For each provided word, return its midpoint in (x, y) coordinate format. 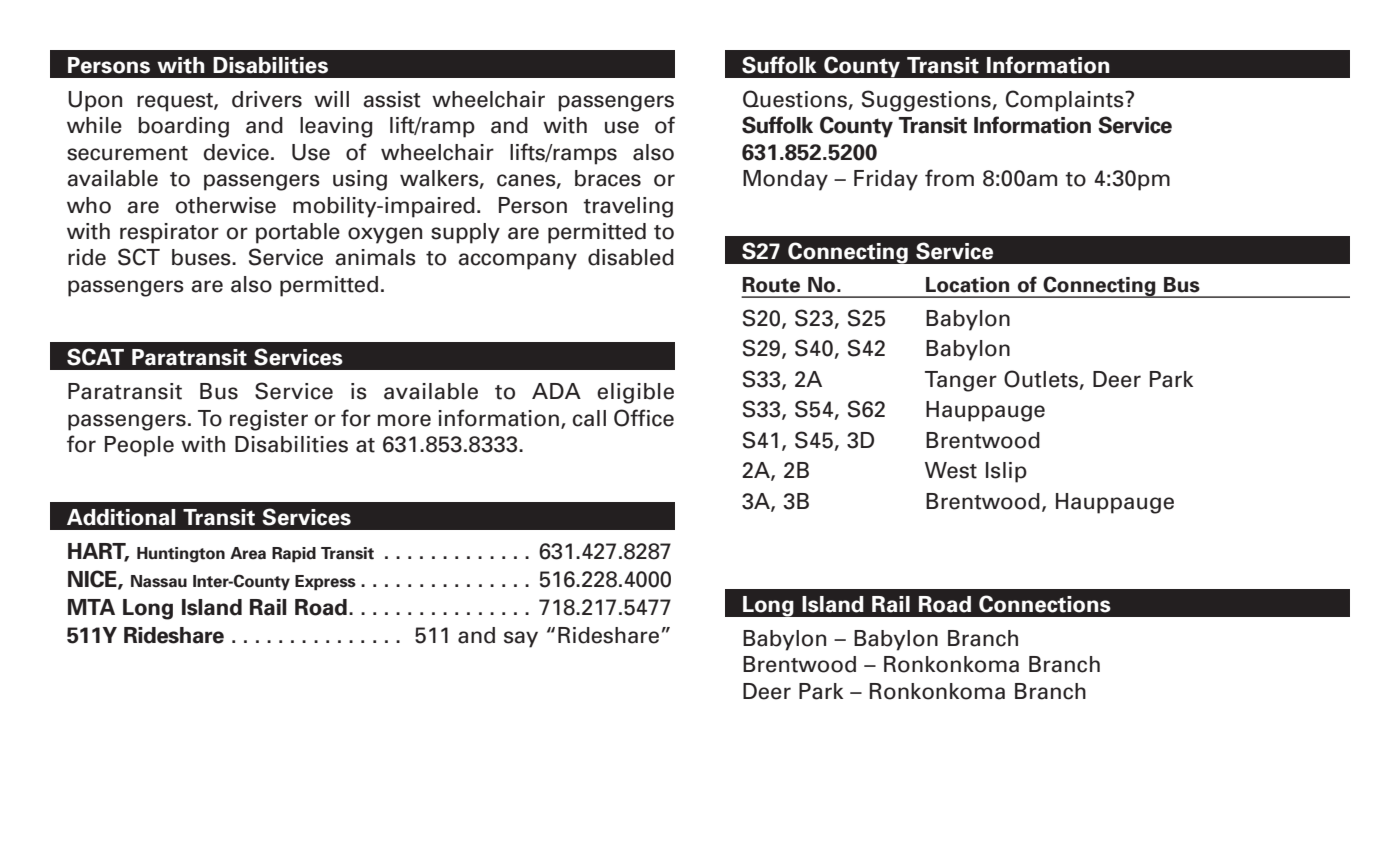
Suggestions (926, 101)
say (521, 639)
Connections (1045, 604)
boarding (183, 127)
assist (392, 99)
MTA (91, 607)
